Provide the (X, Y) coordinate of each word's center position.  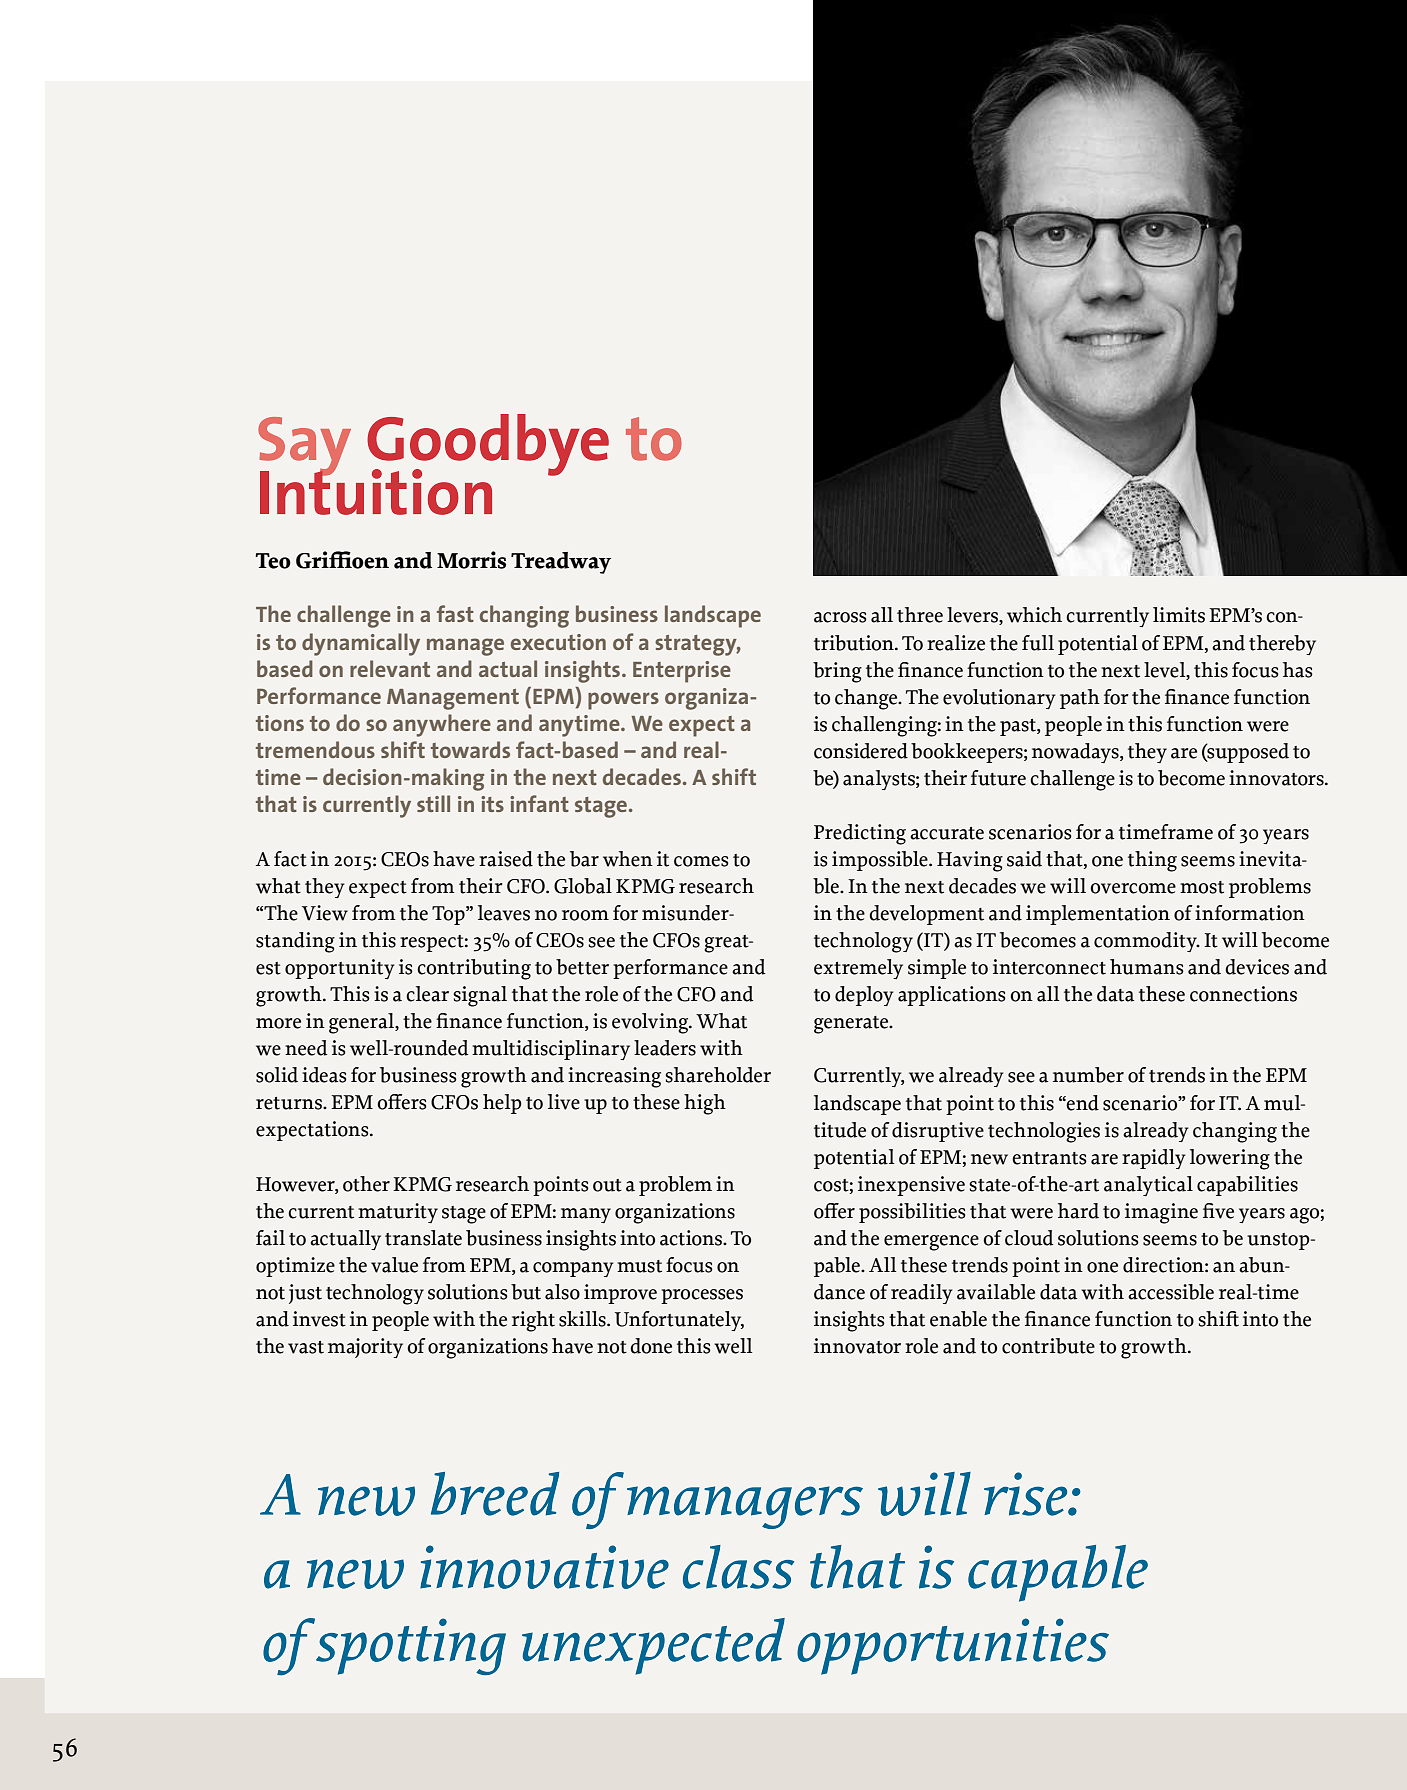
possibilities (912, 1213)
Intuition (376, 491)
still (433, 803)
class (738, 1567)
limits (1179, 615)
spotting (409, 1646)
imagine (1161, 1213)
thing (1152, 861)
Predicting (860, 834)
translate (423, 1238)
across (840, 617)
